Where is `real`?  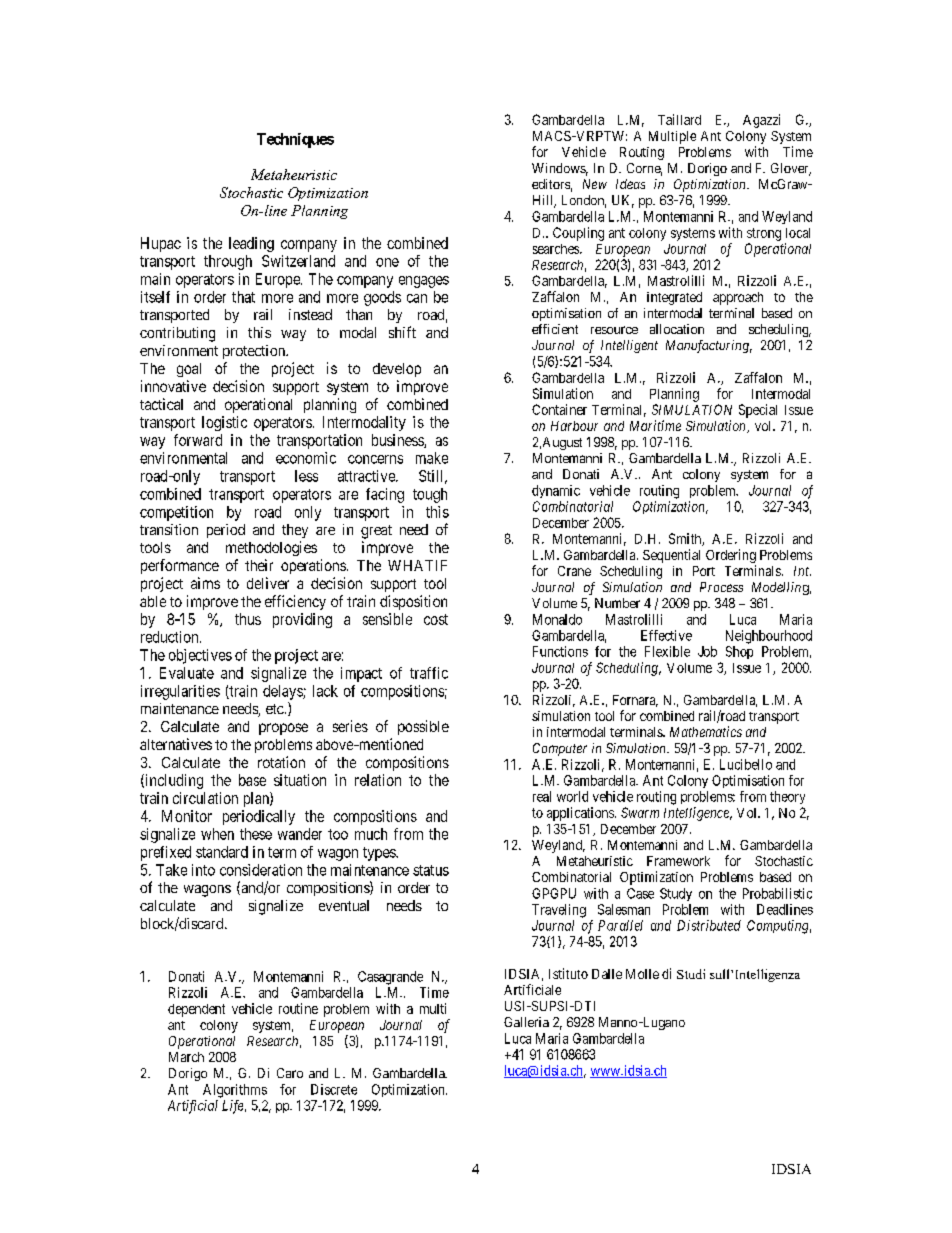
real is located at coordinates (542, 796).
